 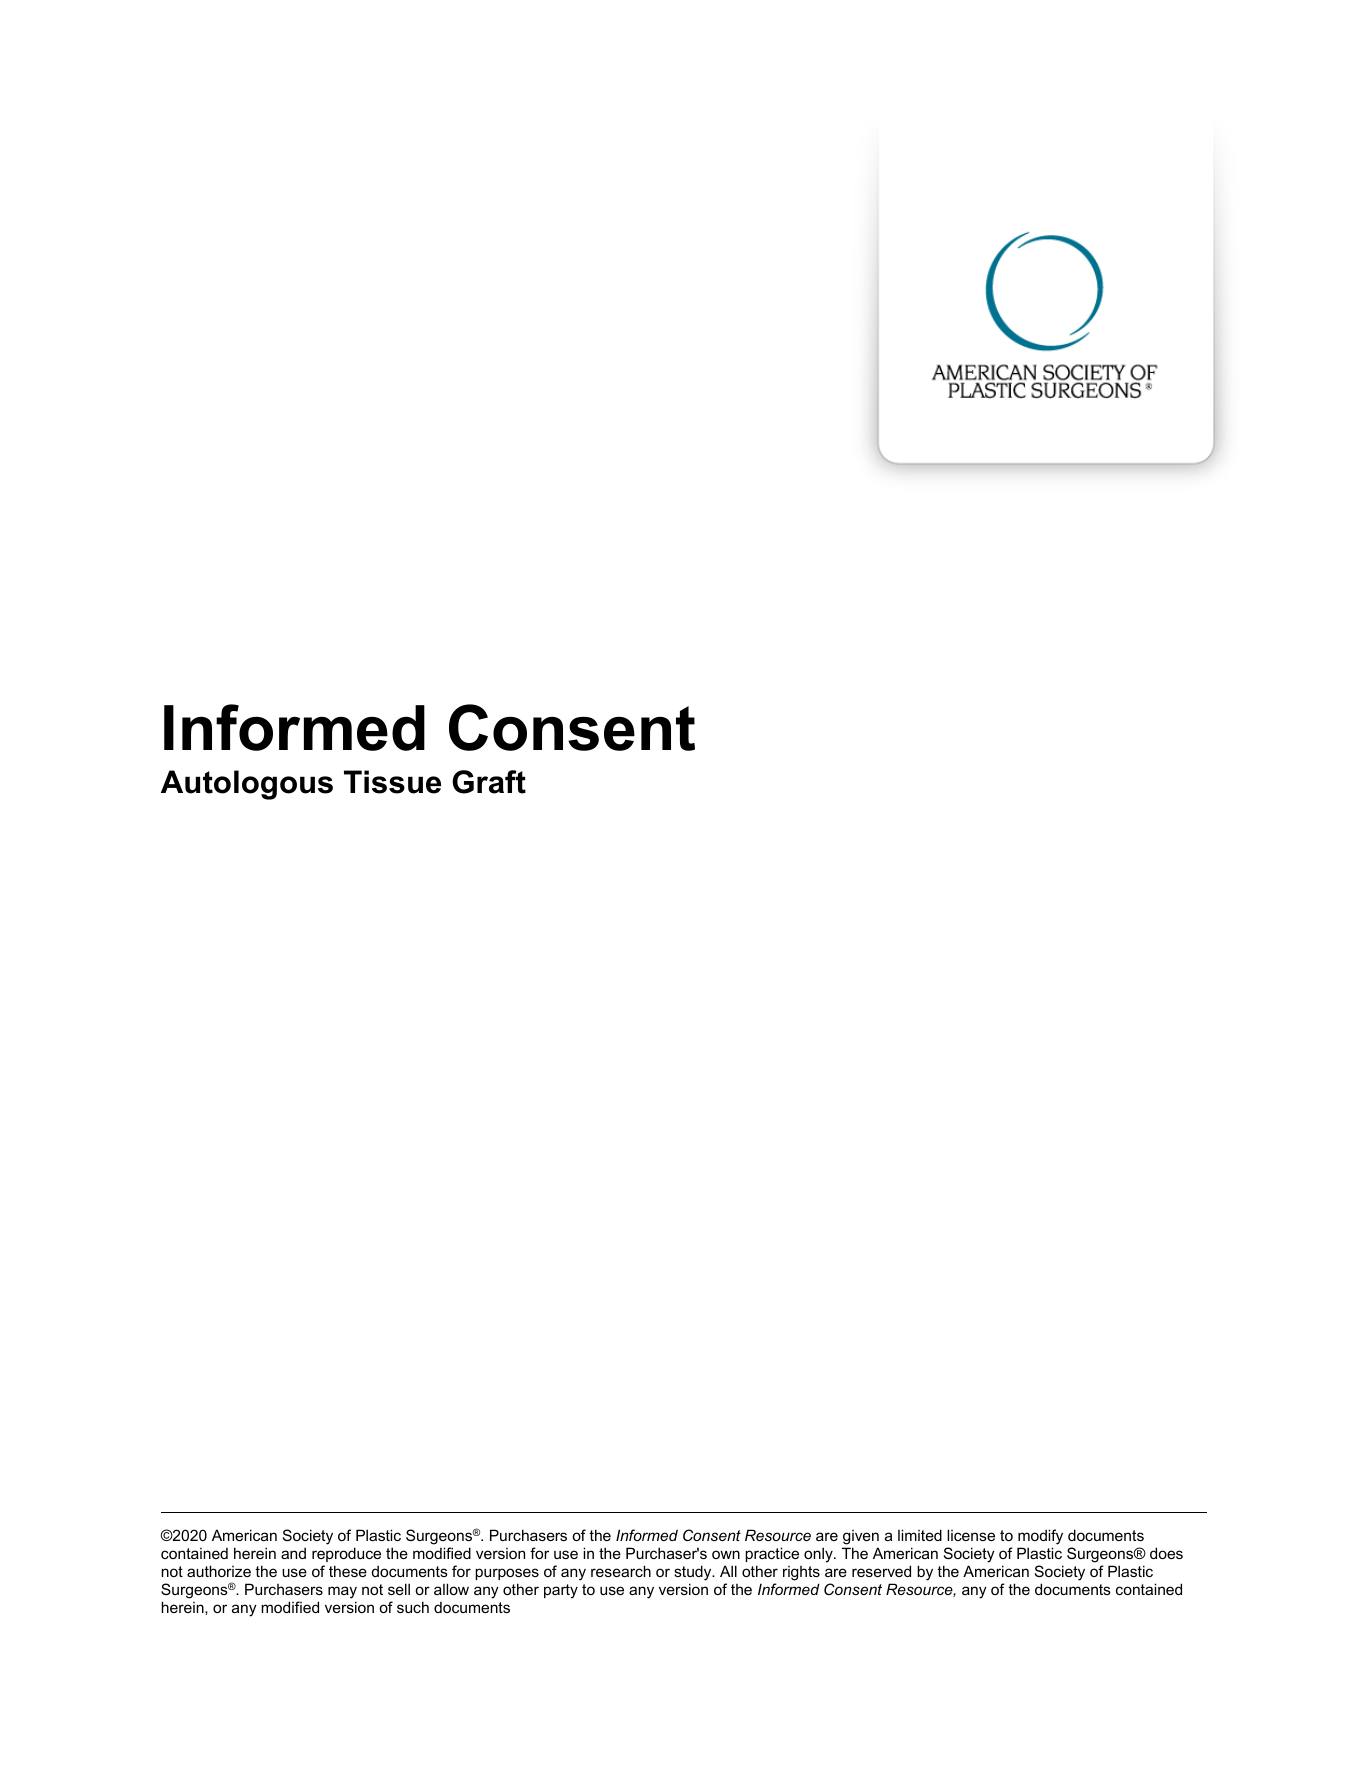 What do you see at coordinates (1040, 1538) in the screenshot?
I see `modify` at bounding box center [1040, 1538].
